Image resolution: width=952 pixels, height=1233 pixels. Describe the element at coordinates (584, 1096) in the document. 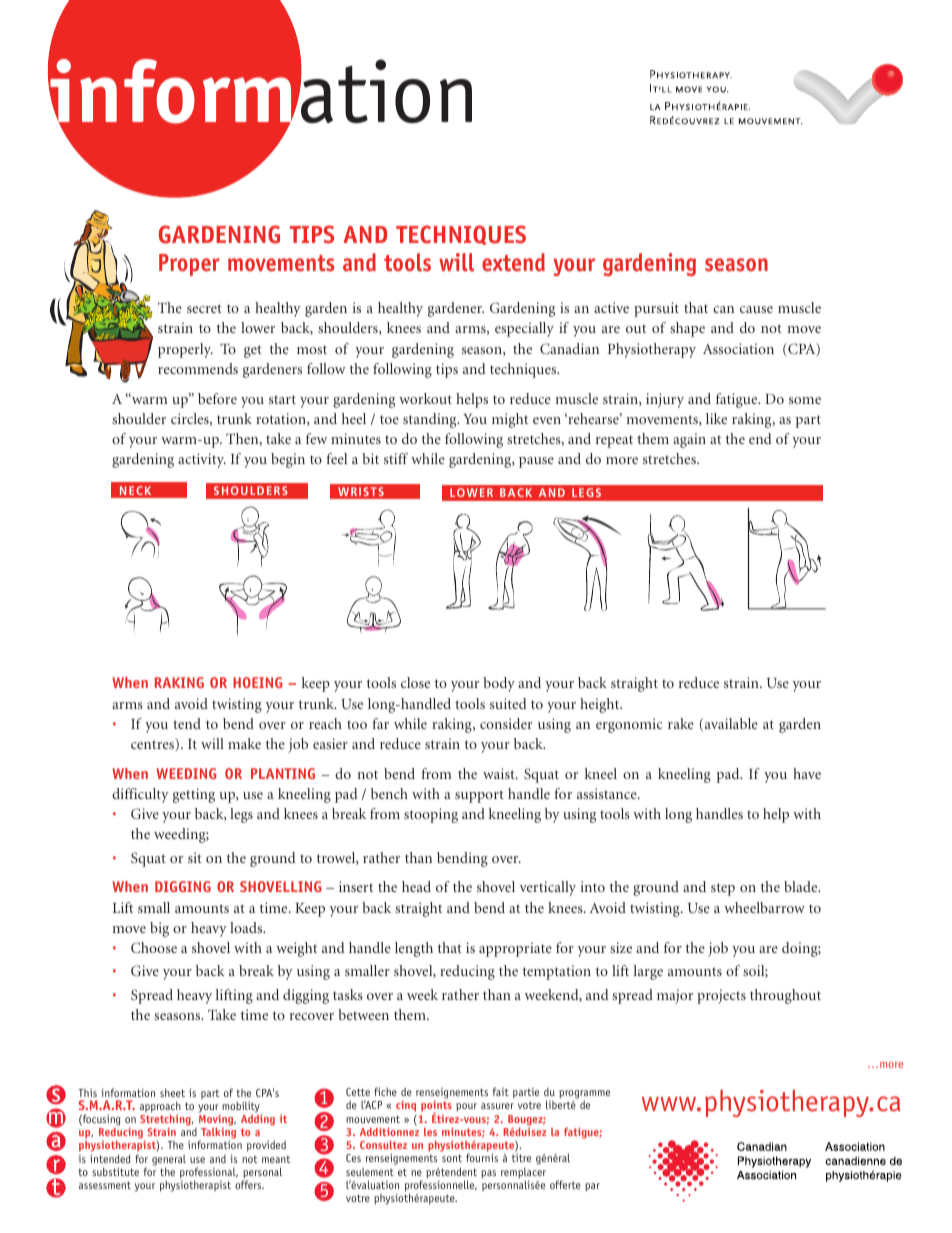

I see `programme` at that location.
